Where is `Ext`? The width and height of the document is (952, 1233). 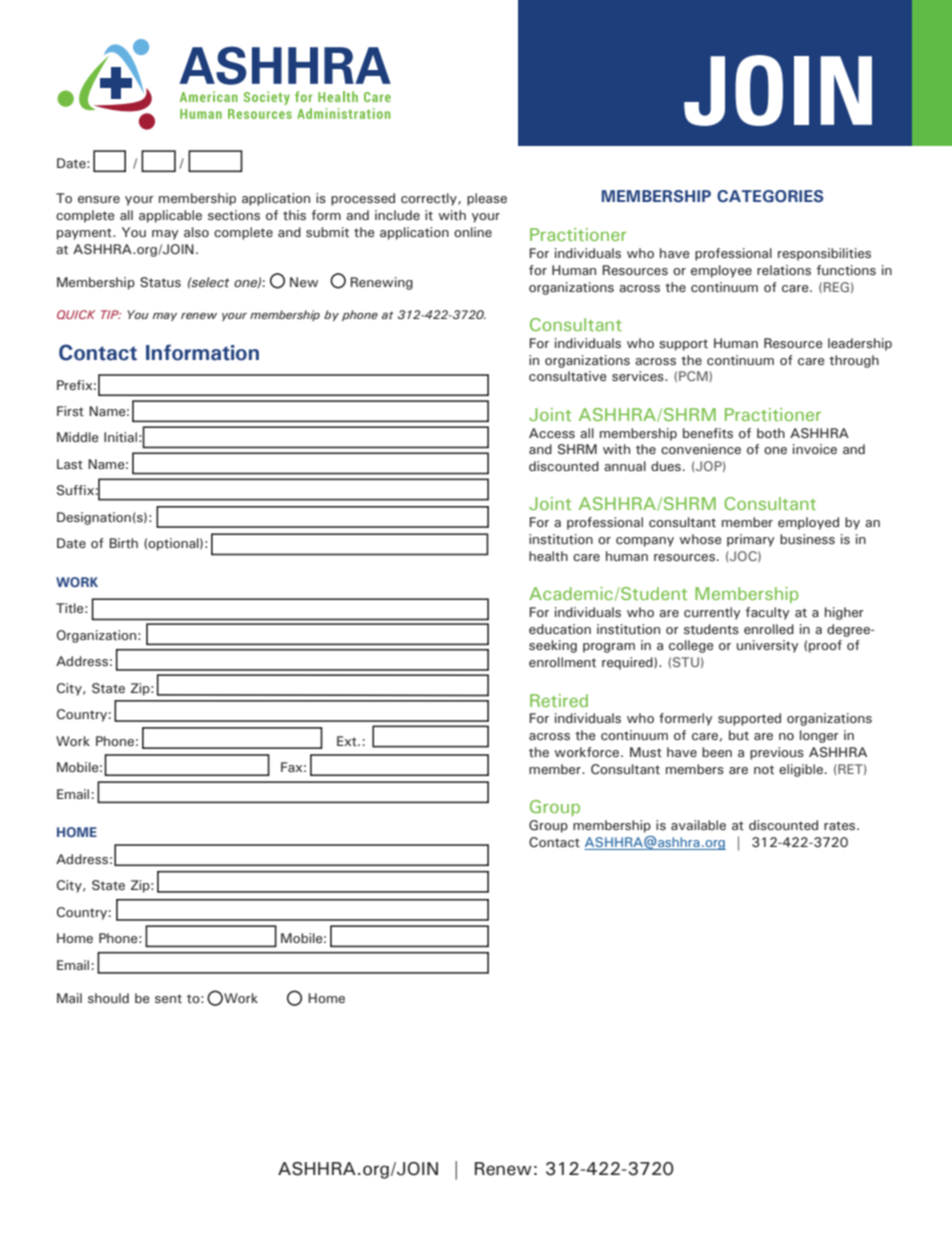
Ext is located at coordinates (348, 741).
